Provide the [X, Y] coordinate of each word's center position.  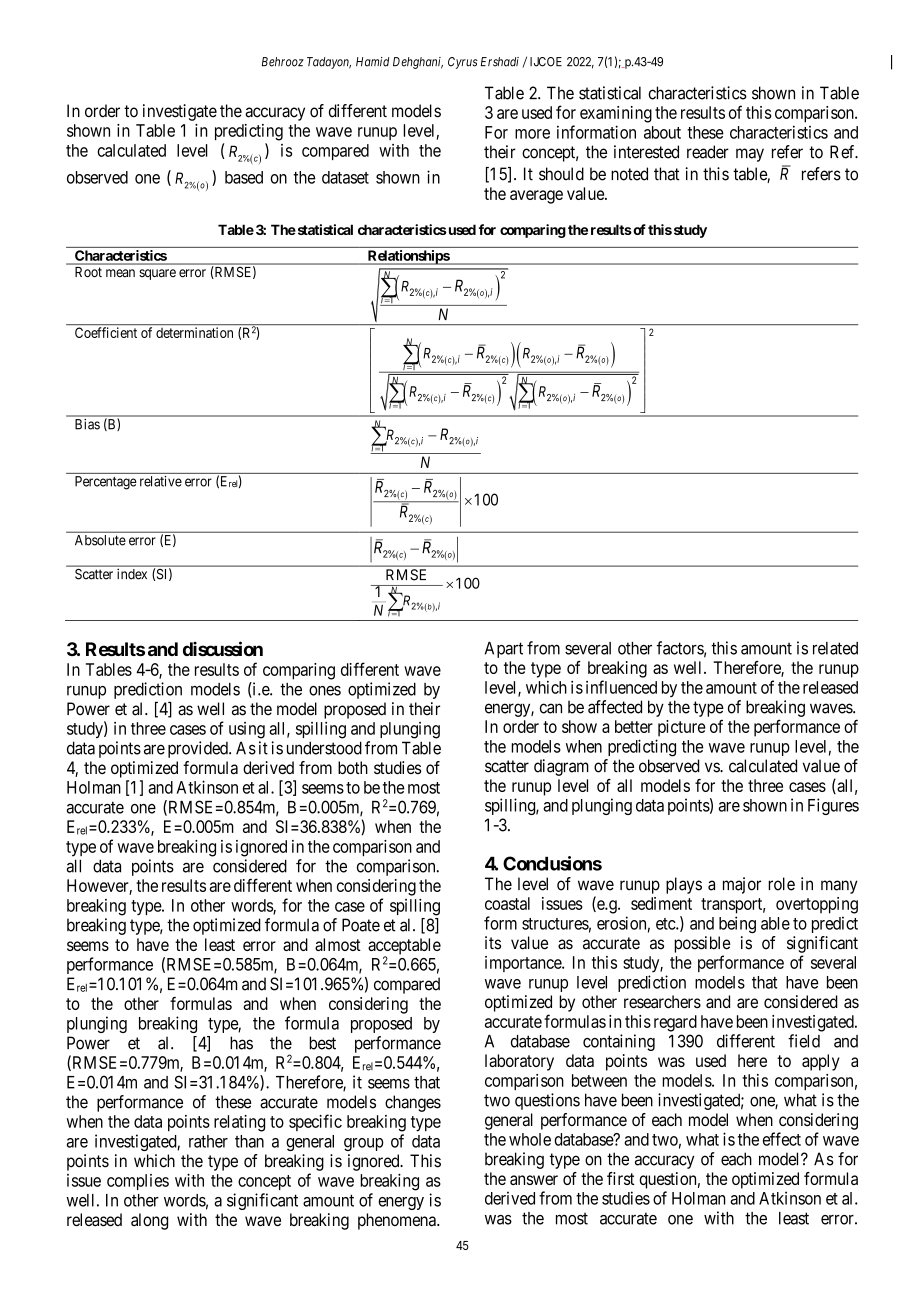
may [750, 155]
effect [782, 1139]
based [244, 177]
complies [138, 1182]
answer [534, 1180]
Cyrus [463, 63]
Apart [504, 650]
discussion [223, 648]
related [835, 648]
